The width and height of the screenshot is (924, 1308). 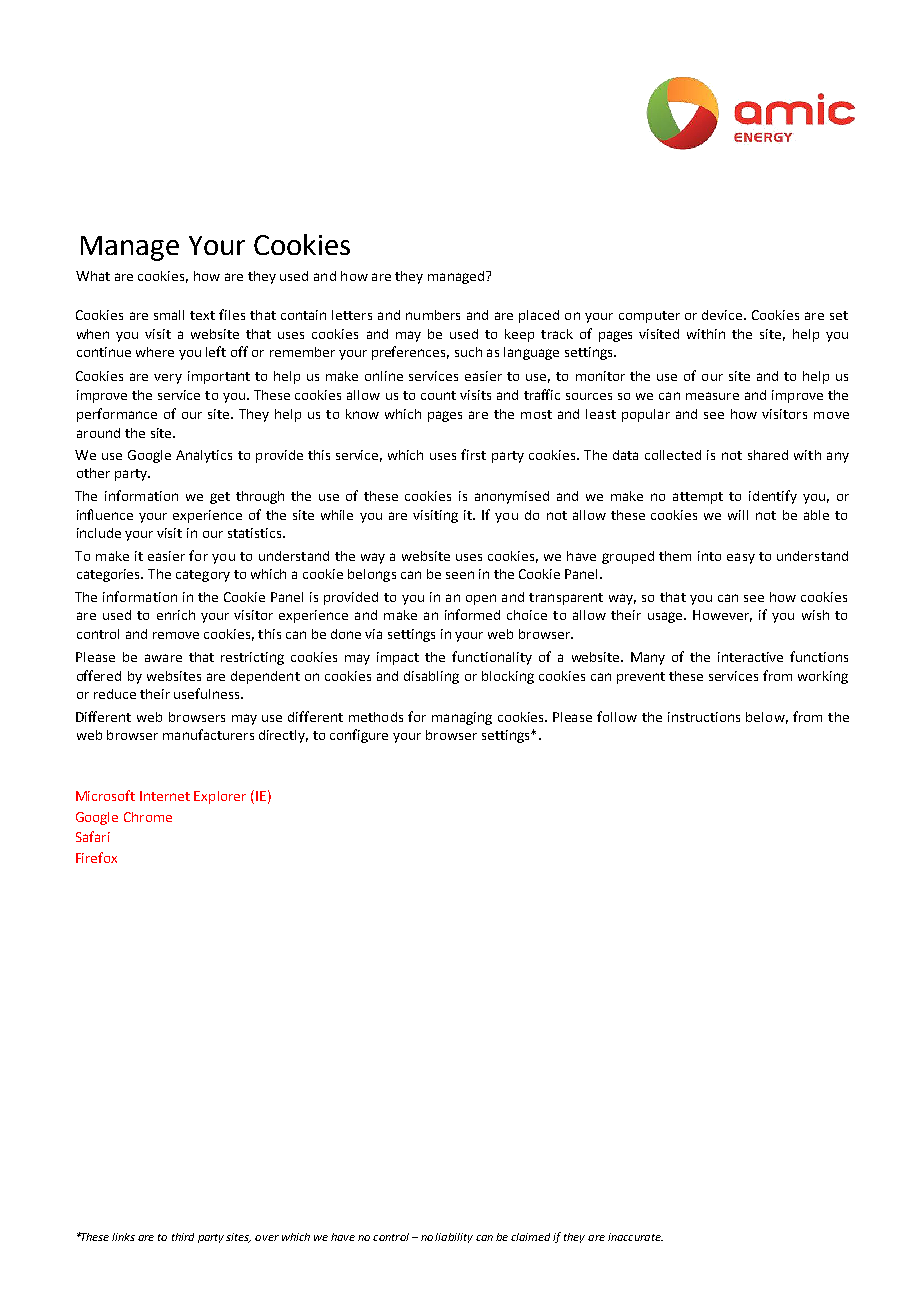 What do you see at coordinates (96, 857) in the screenshot?
I see `Firefox` at bounding box center [96, 857].
